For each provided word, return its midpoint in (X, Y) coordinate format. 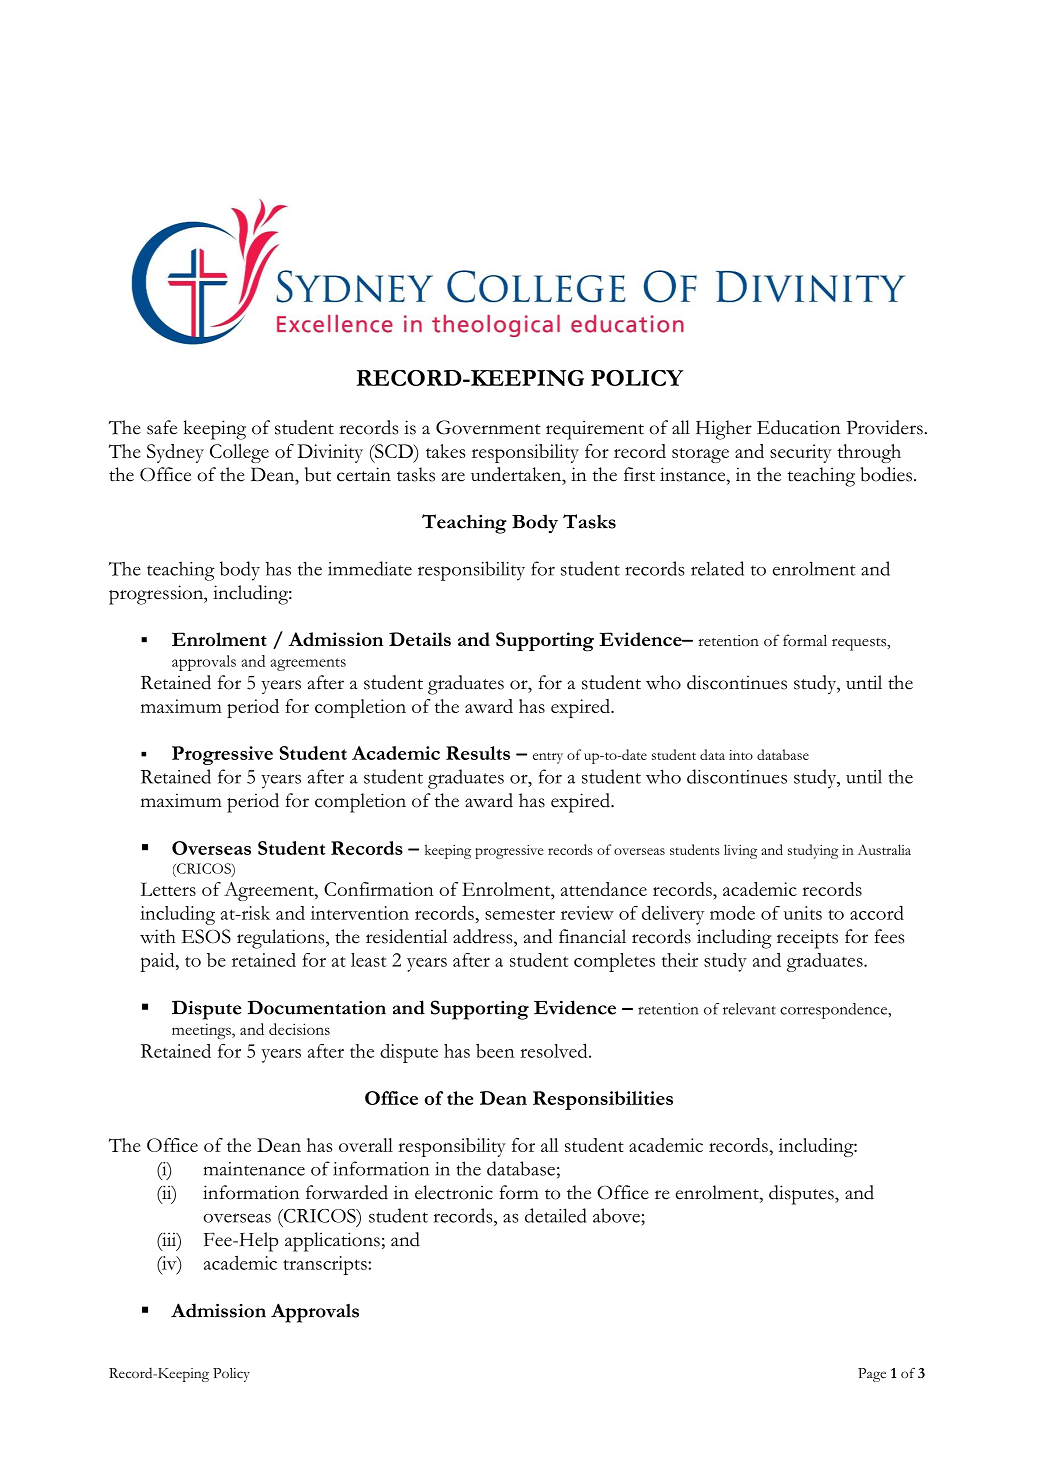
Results (478, 753)
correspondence (834, 1011)
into (741, 755)
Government (488, 427)
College (239, 453)
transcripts (326, 1265)
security (801, 453)
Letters (168, 889)
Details (420, 639)
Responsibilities (603, 1100)
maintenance (254, 1169)
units (803, 913)
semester (520, 914)
